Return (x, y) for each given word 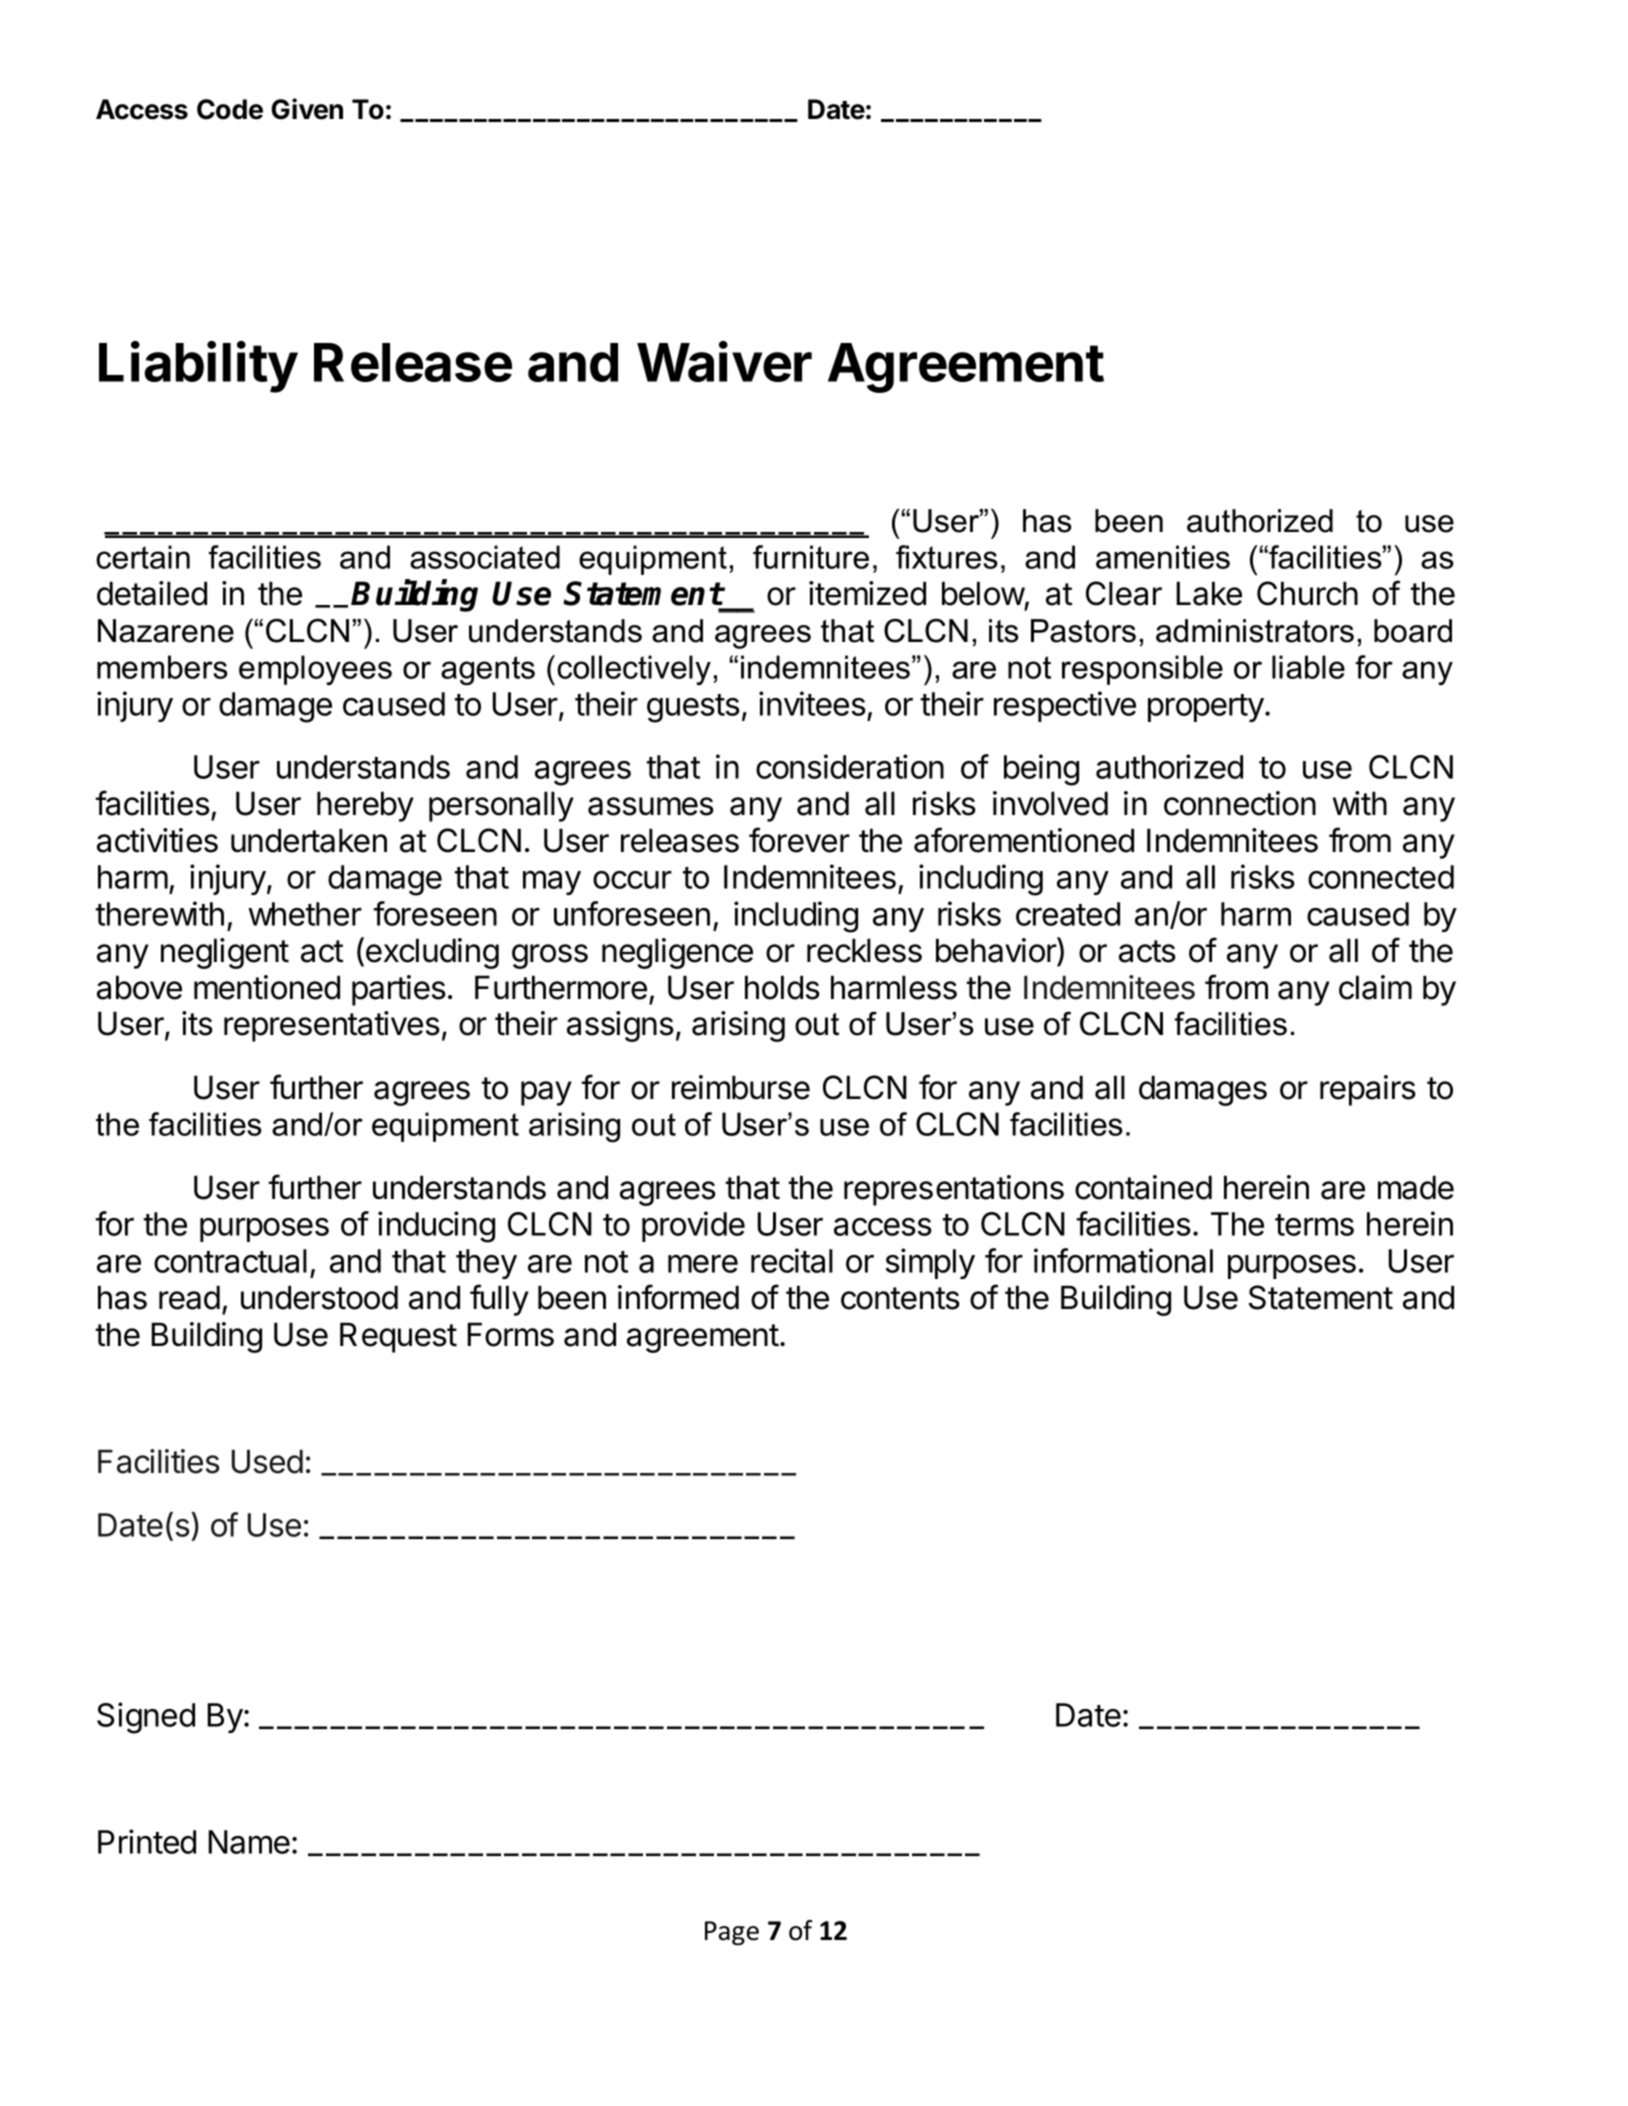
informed (678, 1297)
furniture (811, 557)
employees (315, 670)
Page (732, 1933)
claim (1375, 987)
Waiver (724, 361)
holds (782, 987)
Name (249, 1842)
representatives (332, 1026)
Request (398, 1337)
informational (1123, 1260)
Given (307, 109)
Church (1307, 593)
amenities (1163, 557)
